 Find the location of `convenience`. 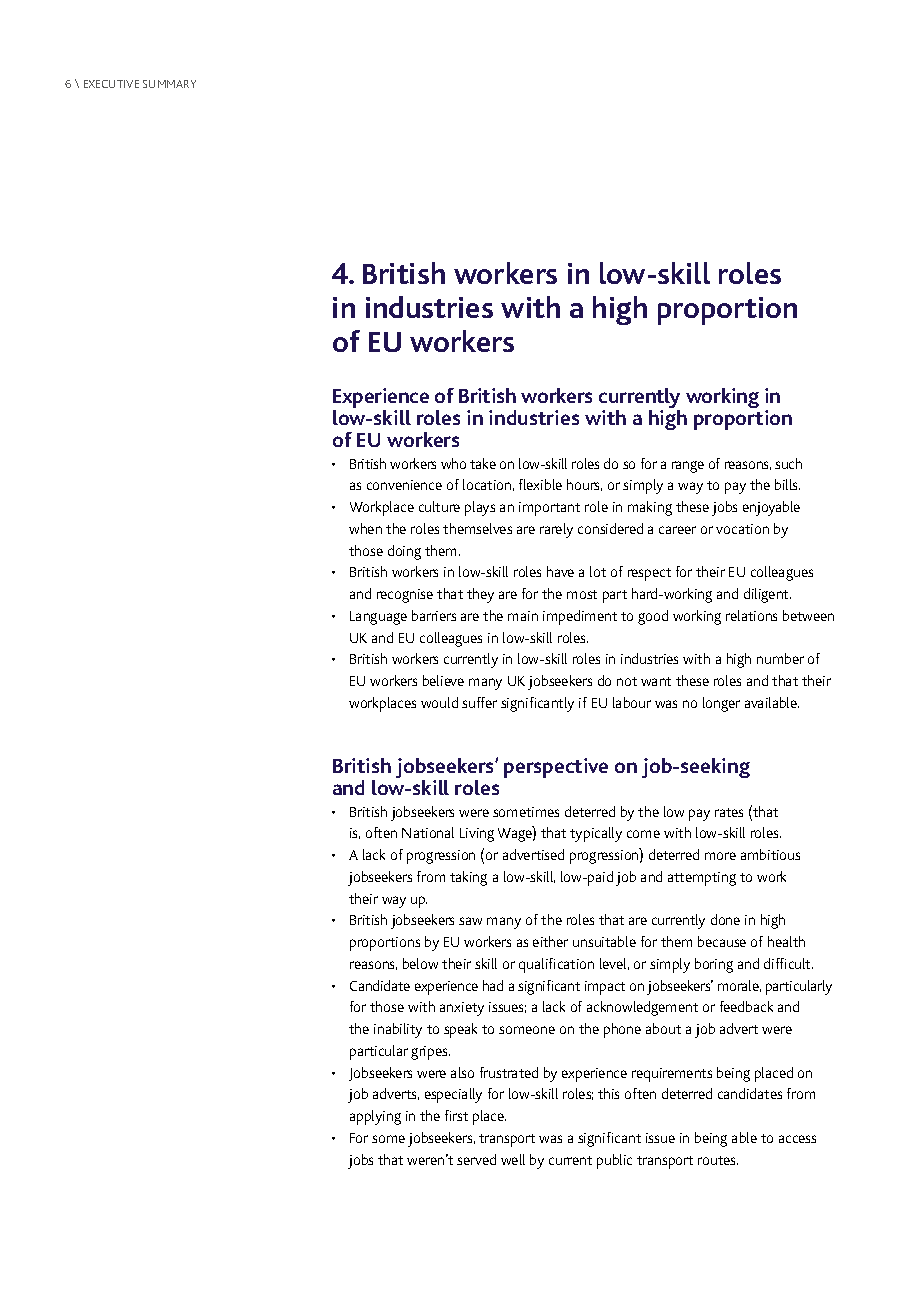

convenience is located at coordinates (404, 485).
